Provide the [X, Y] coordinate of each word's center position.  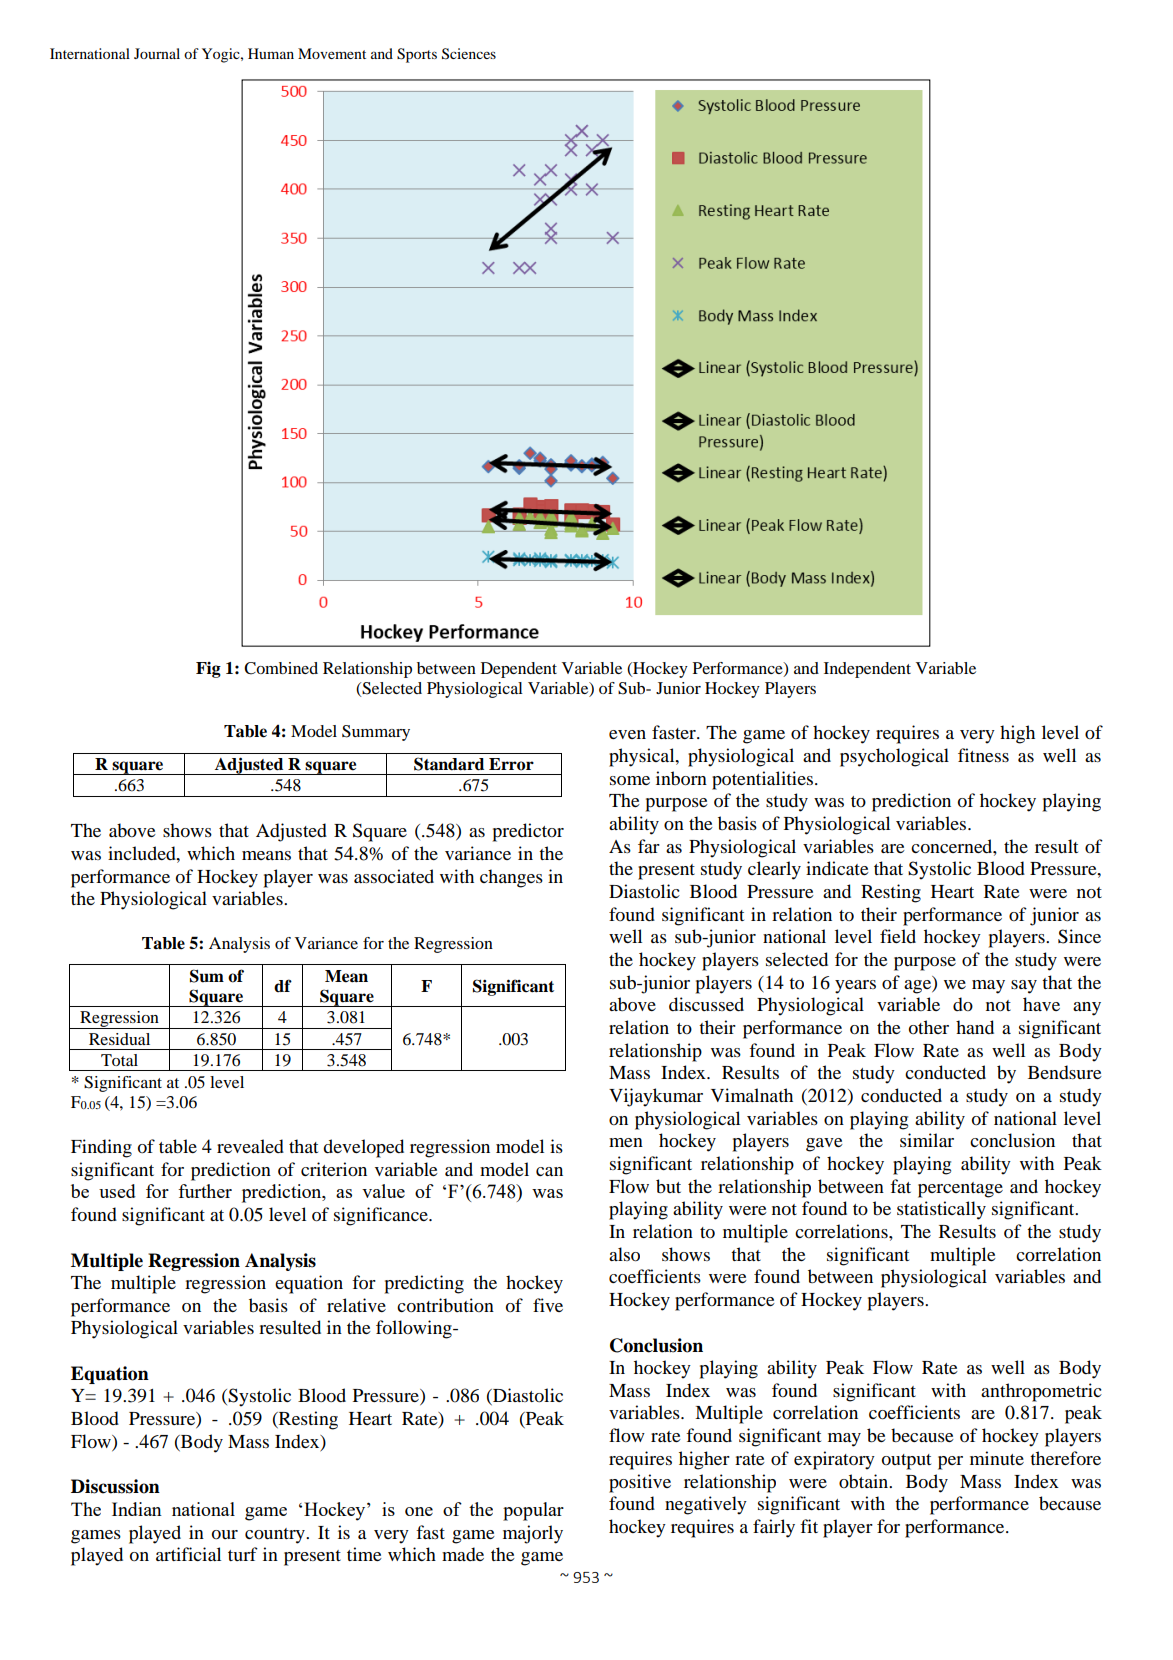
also [624, 1254]
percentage [960, 1190]
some [630, 781]
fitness [983, 755]
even [627, 734]
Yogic [222, 55]
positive [640, 1483]
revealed [250, 1146]
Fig [208, 670]
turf [243, 1554]
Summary [376, 733]
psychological [894, 757]
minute [997, 1458]
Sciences [469, 54]
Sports [417, 55]
